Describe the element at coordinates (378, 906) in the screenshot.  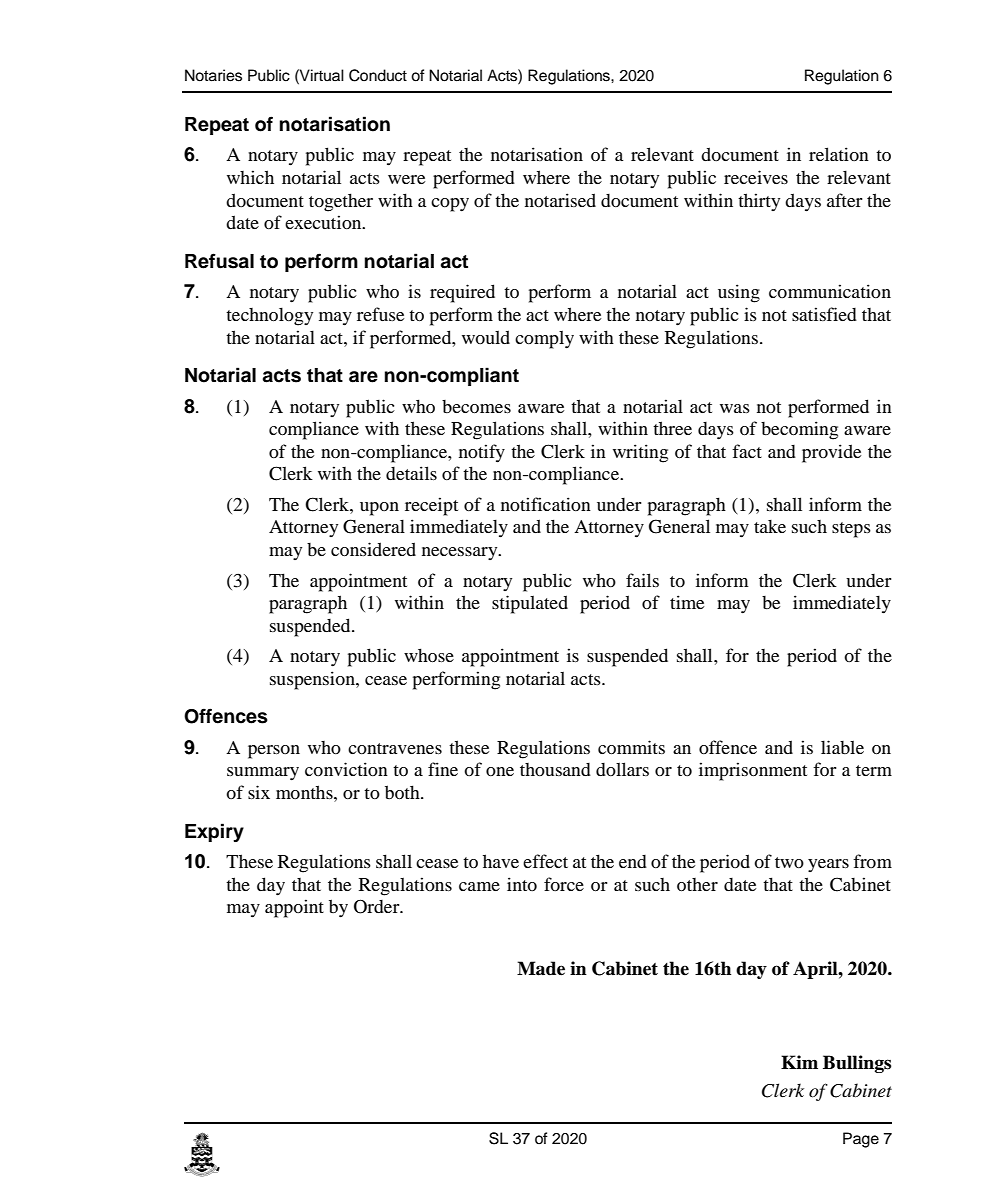
I see `Order` at that location.
